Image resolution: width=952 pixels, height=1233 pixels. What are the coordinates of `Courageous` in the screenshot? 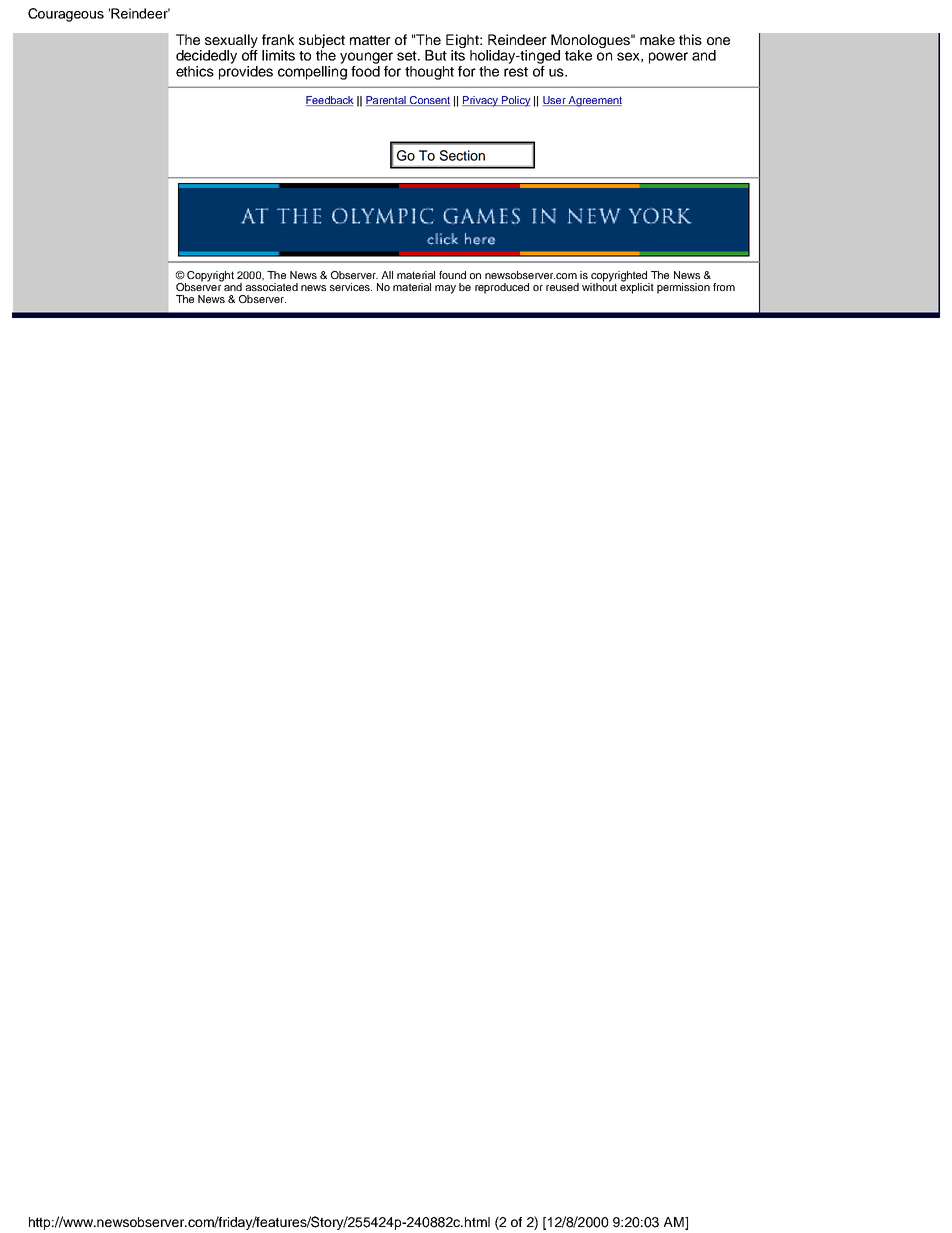 It's located at (66, 15).
